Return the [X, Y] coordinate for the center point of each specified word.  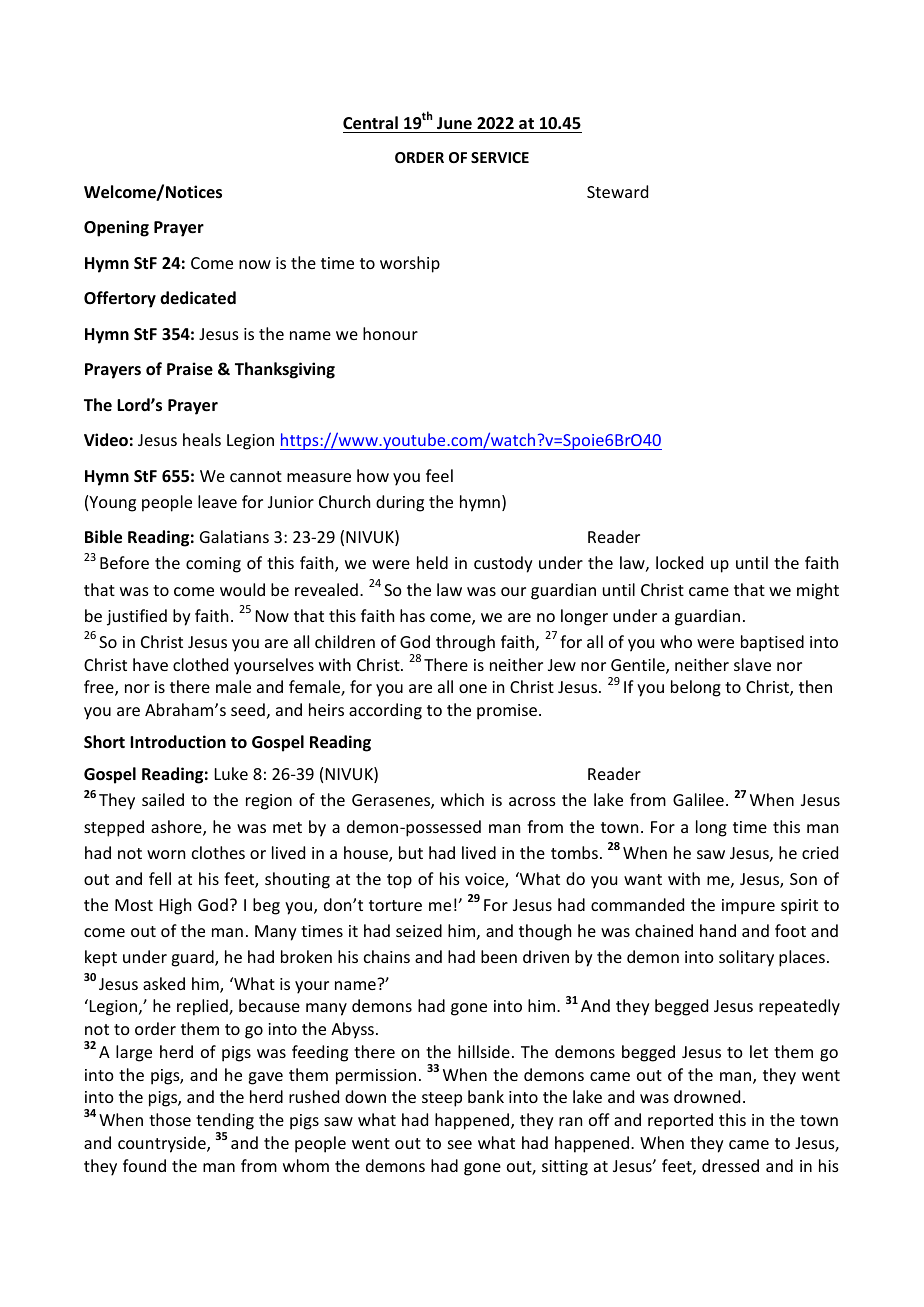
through [465, 643]
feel [439, 475]
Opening [116, 228]
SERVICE [500, 157]
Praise [190, 369]
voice [485, 880]
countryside [163, 1144]
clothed [200, 664]
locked [679, 562]
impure [748, 907]
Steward [617, 191]
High [175, 906]
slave [752, 664]
